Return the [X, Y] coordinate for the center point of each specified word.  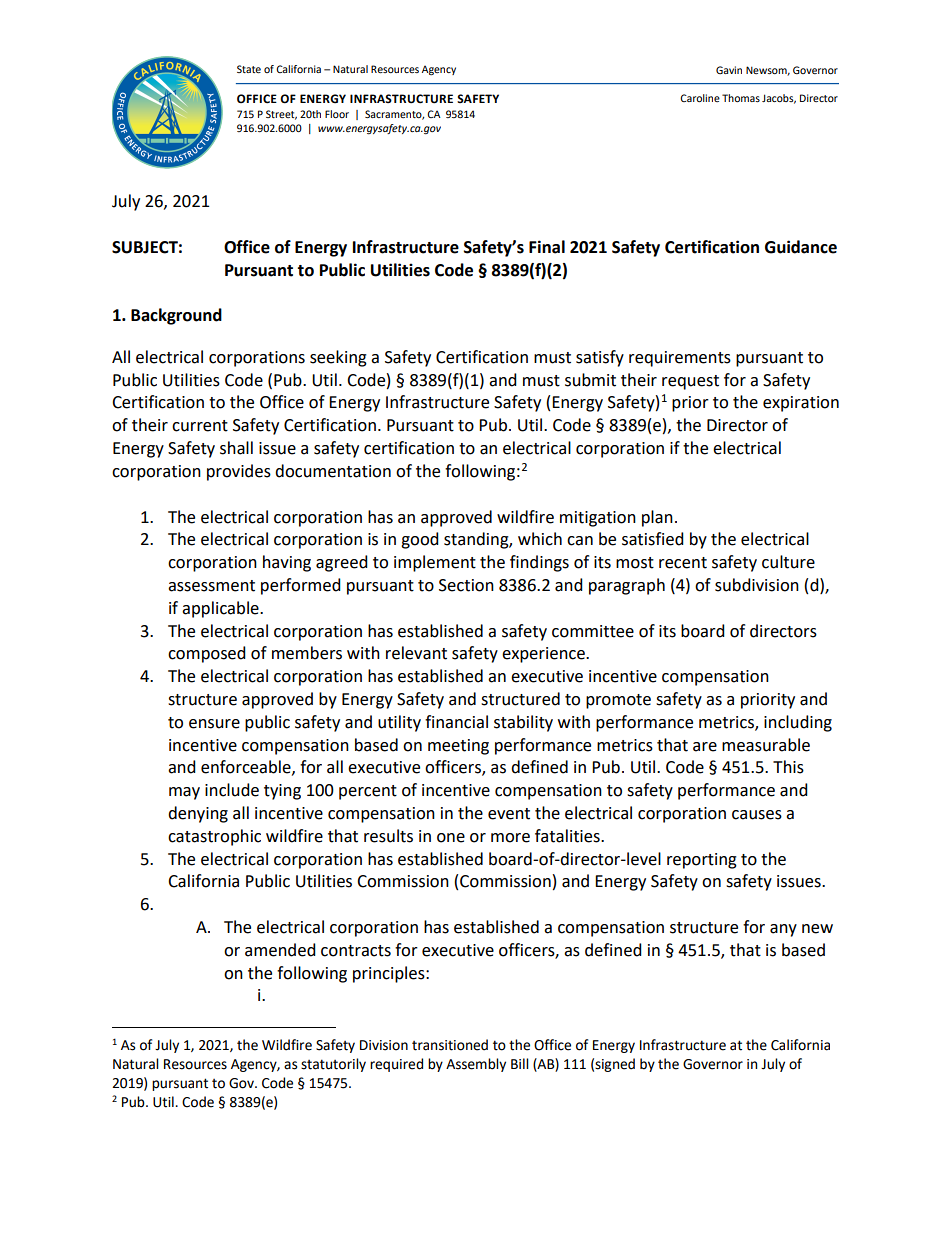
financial [456, 722]
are [705, 747]
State [249, 69]
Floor [337, 114]
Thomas [741, 98]
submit [590, 380]
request [690, 382]
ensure [214, 724]
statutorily [333, 1065]
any [783, 930]
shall [236, 448]
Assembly [476, 1065]
